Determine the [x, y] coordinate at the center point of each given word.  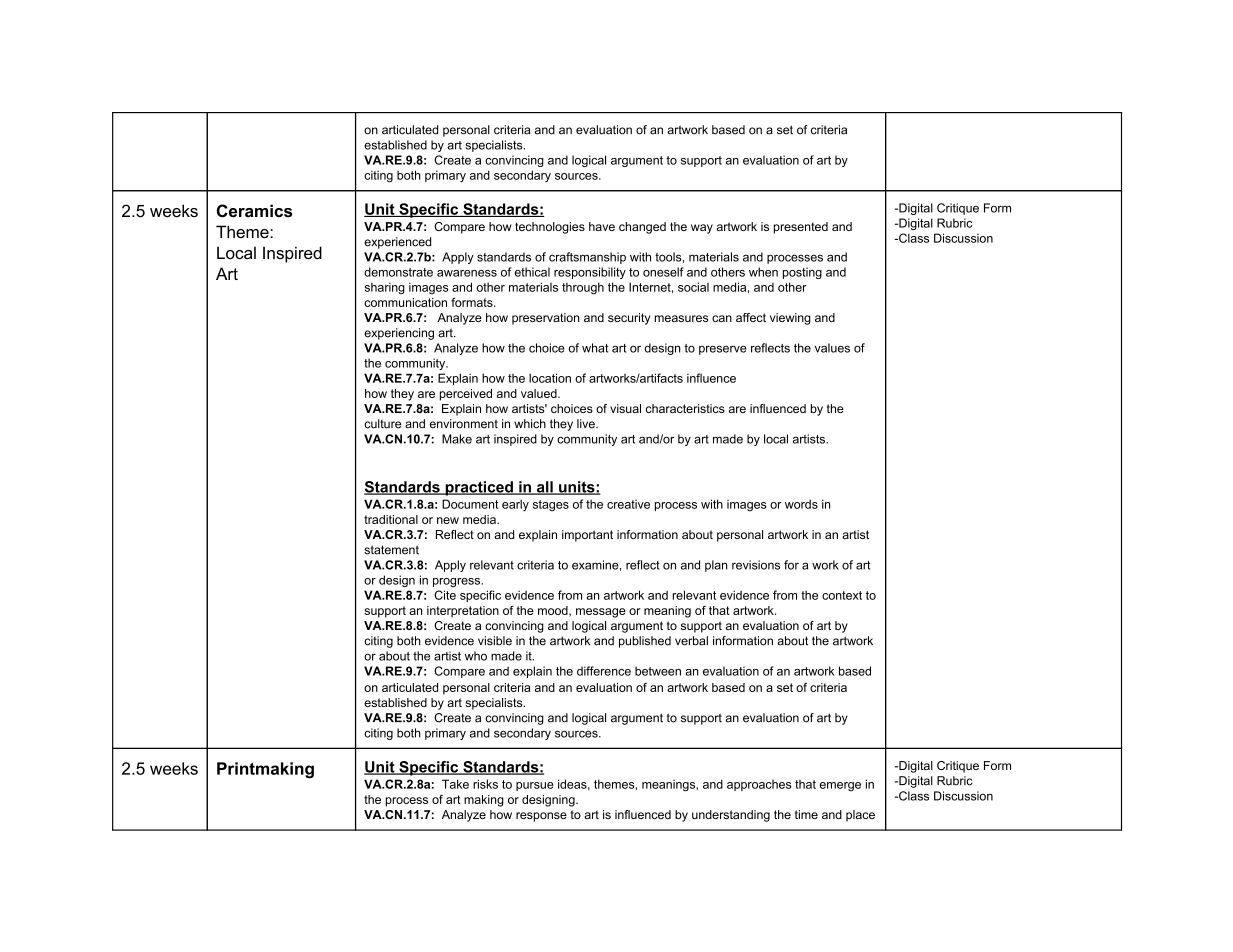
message [601, 613]
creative [628, 504]
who [476, 656]
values [832, 348]
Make [457, 439]
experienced [397, 243]
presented [801, 228]
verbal [691, 641]
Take [455, 784]
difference [604, 671]
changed [642, 228]
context [842, 595]
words [801, 504]
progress [457, 582]
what [595, 348]
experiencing [399, 334]
